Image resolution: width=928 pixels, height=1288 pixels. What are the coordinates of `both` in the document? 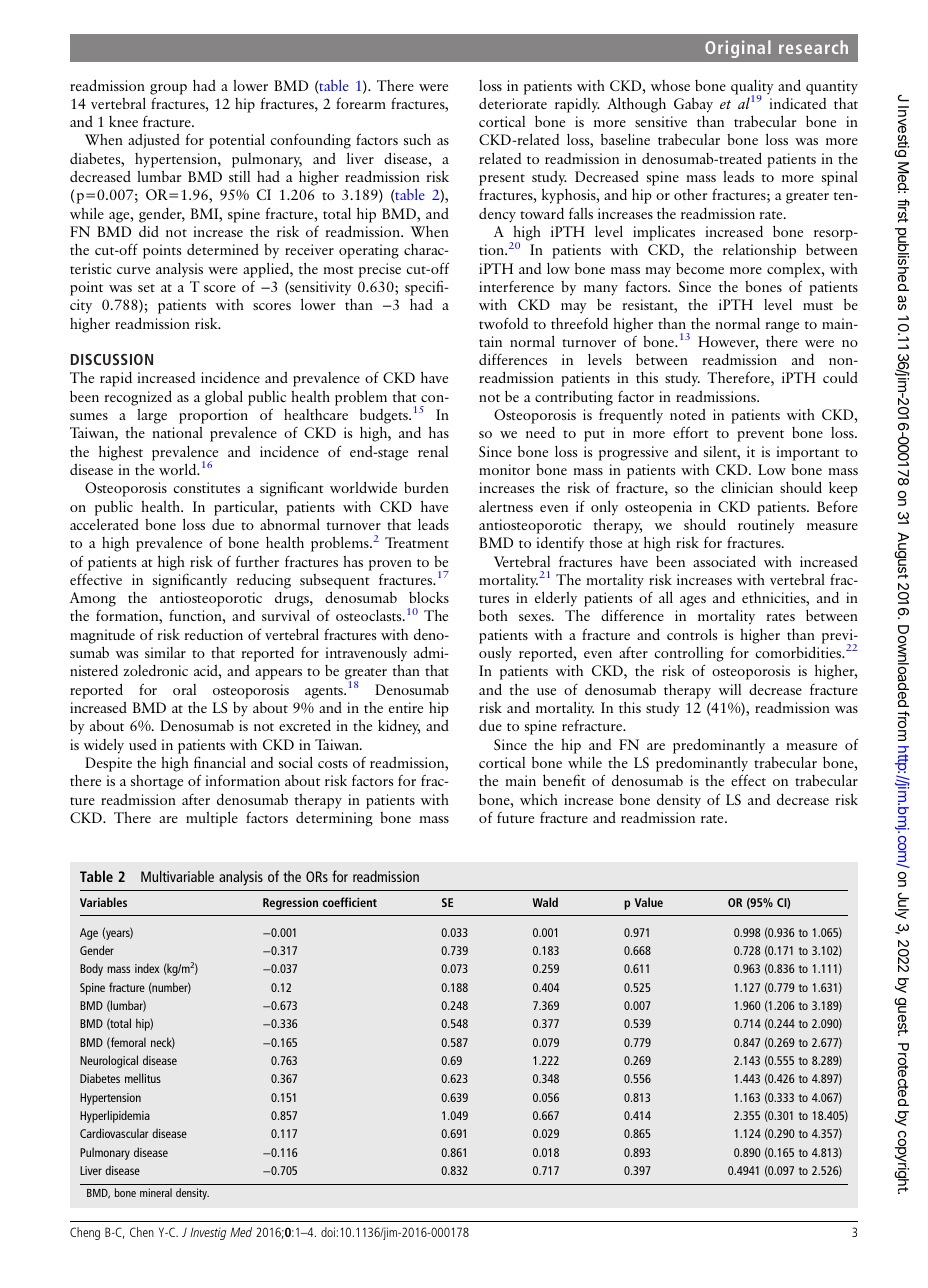 It's located at (493, 615).
